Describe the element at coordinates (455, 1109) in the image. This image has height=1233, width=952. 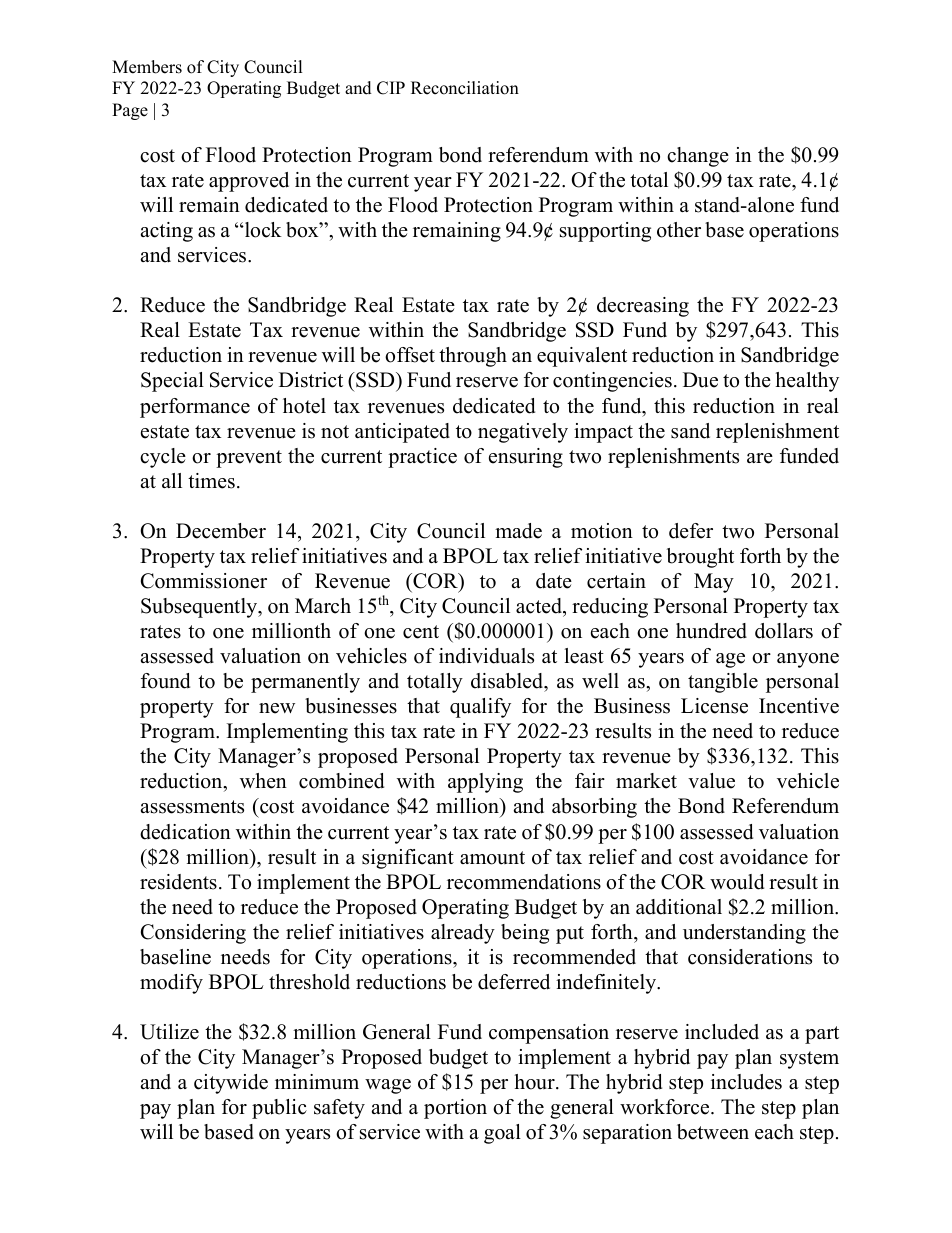
I see `portion` at that location.
